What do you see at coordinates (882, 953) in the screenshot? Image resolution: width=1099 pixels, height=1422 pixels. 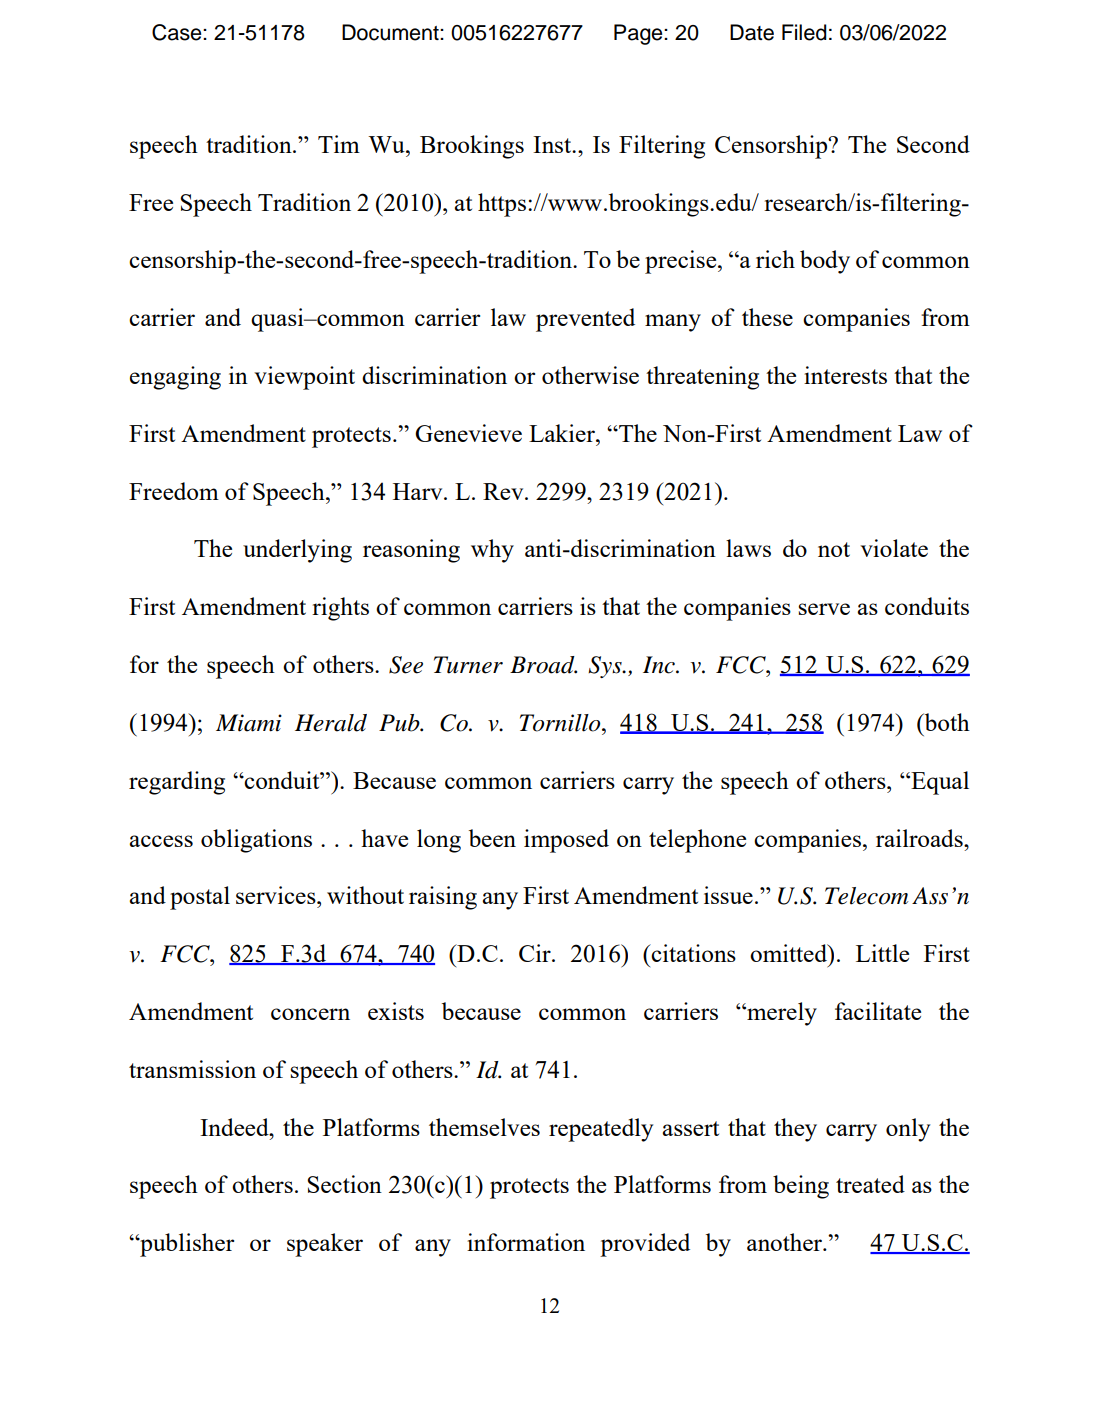 I see `Little` at bounding box center [882, 953].
